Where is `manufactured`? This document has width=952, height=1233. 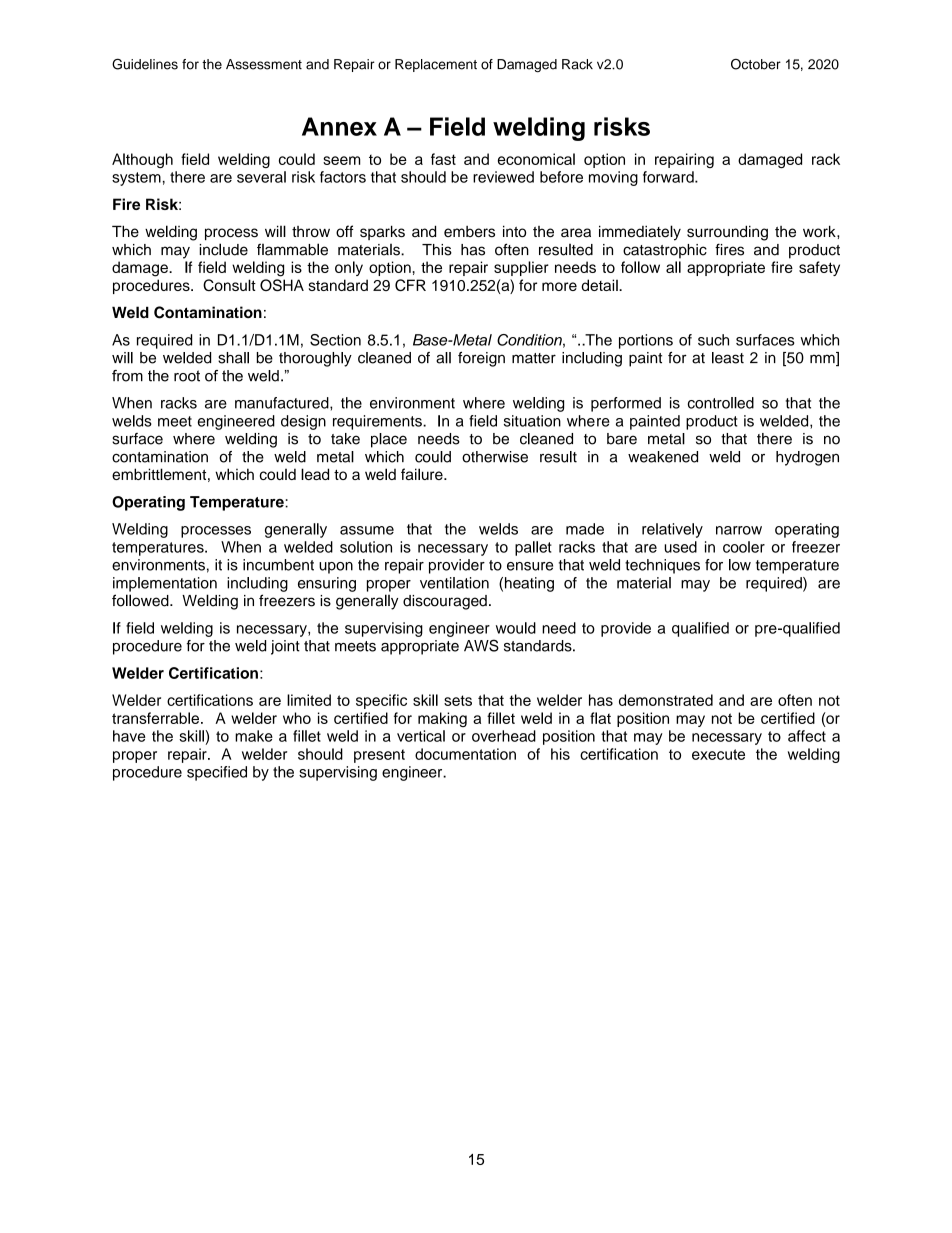 manufactured is located at coordinates (283, 403).
